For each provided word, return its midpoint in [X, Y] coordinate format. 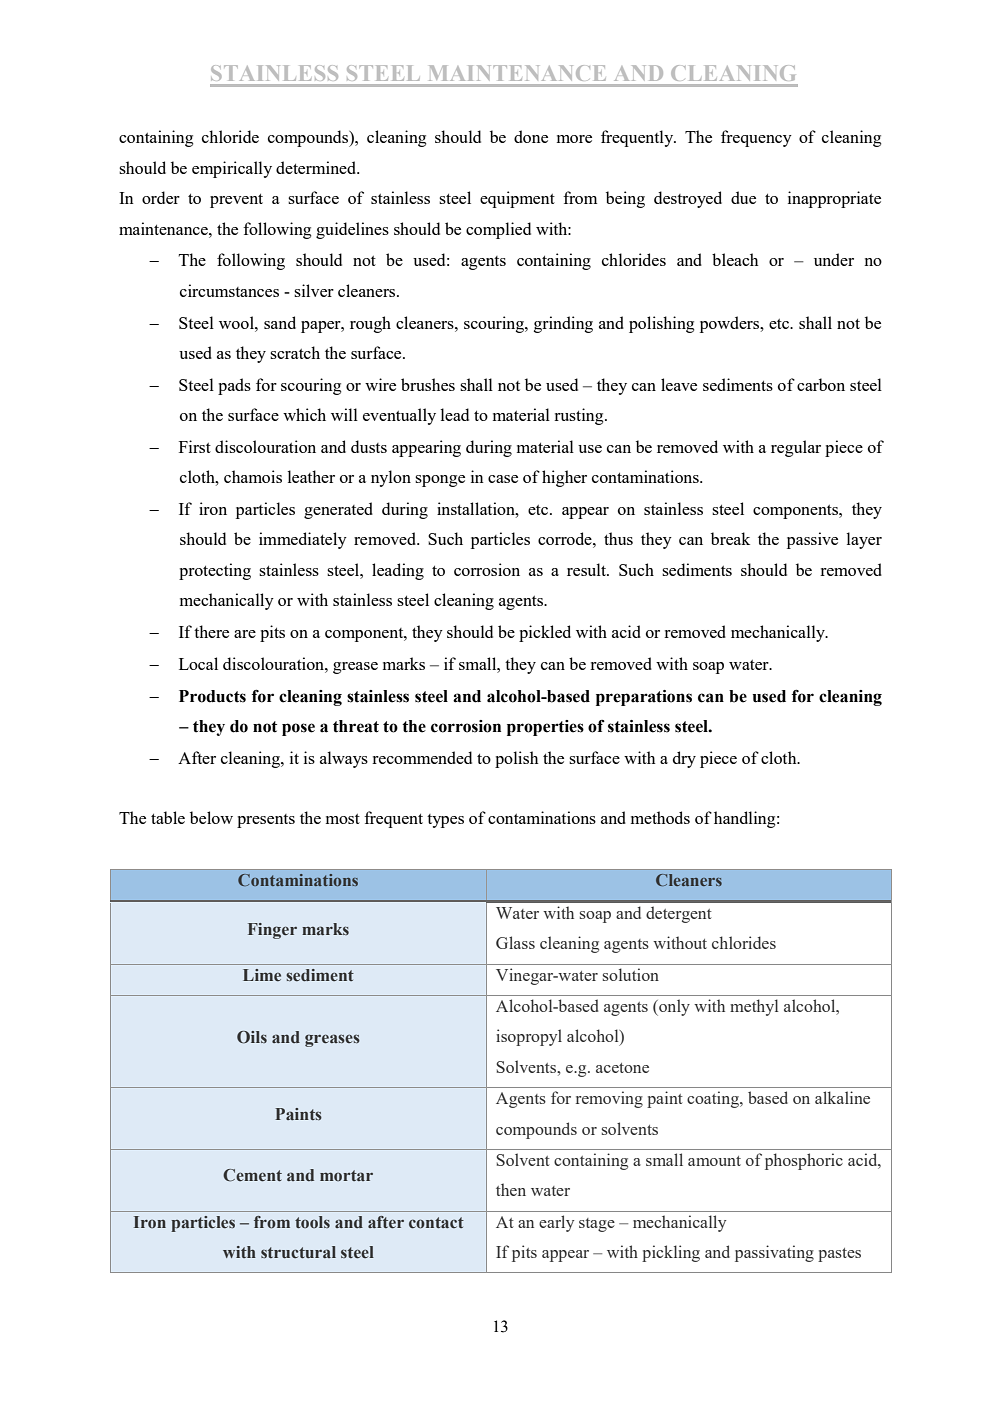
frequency [756, 138]
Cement [252, 1175]
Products [212, 696]
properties [545, 728]
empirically [232, 169]
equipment [517, 199]
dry [684, 759]
